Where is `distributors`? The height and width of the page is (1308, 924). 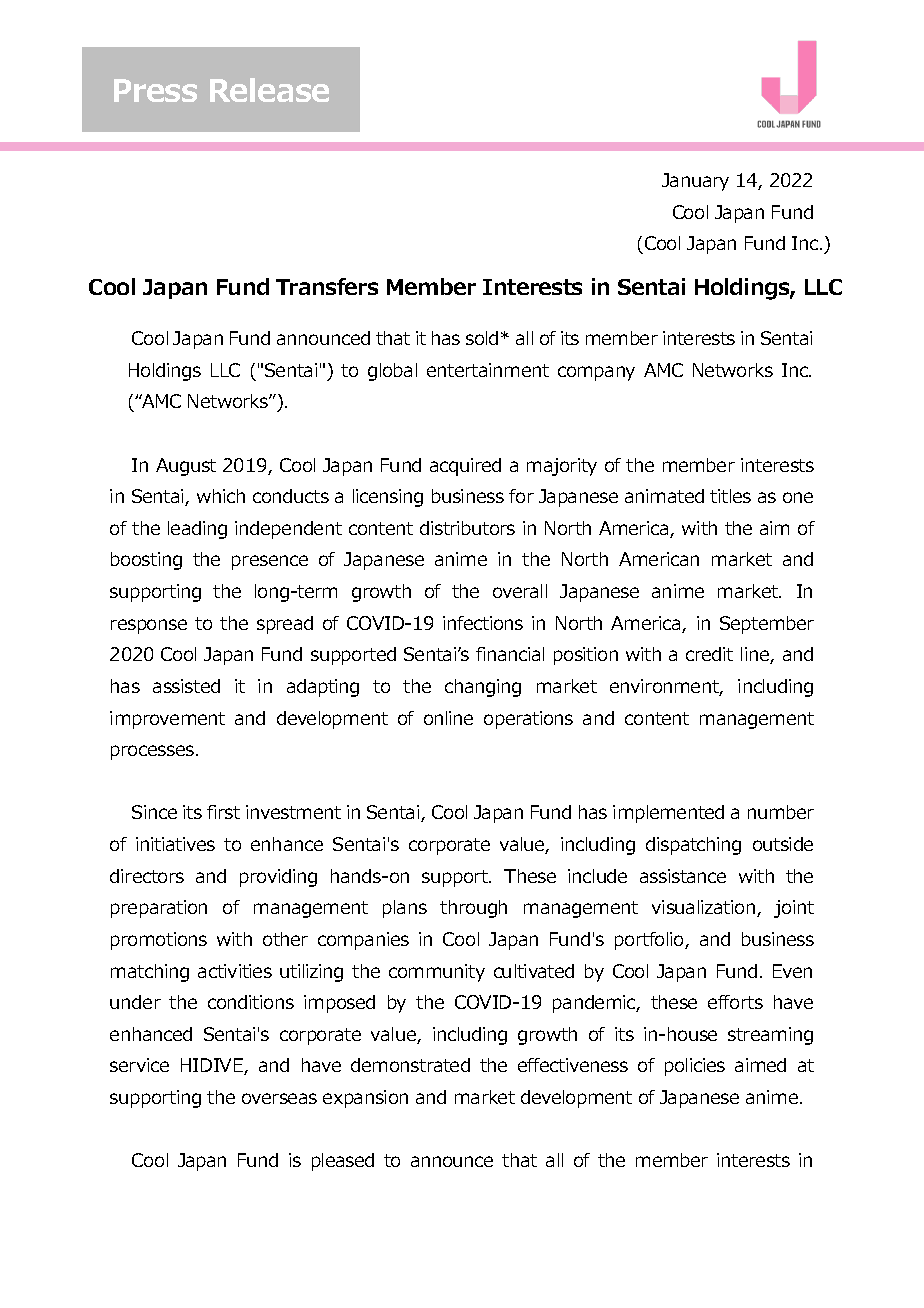
distributors is located at coordinates (467, 528).
